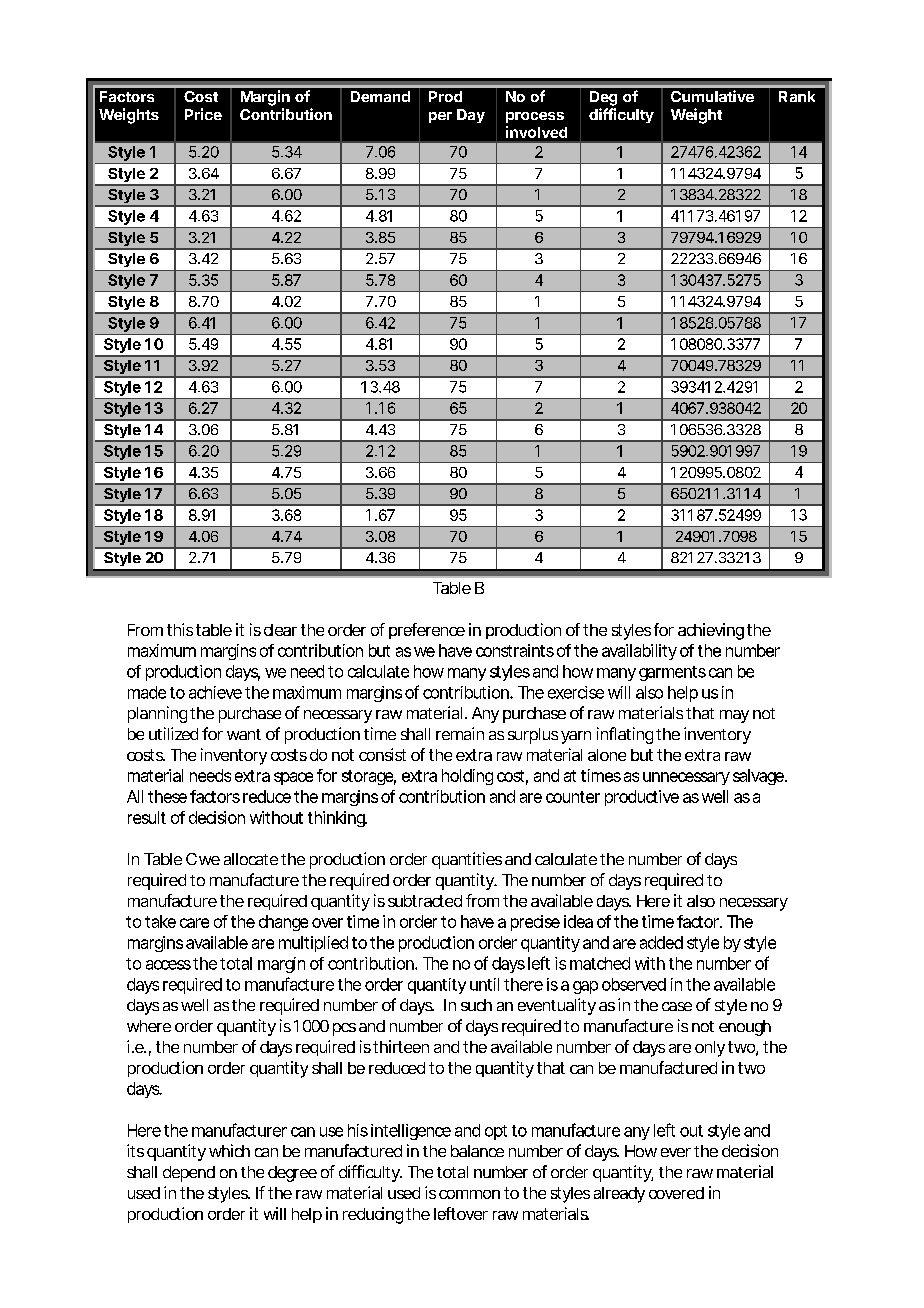 This screenshot has width=924, height=1308. Describe the element at coordinates (203, 114) in the screenshot. I see `Price` at that location.
